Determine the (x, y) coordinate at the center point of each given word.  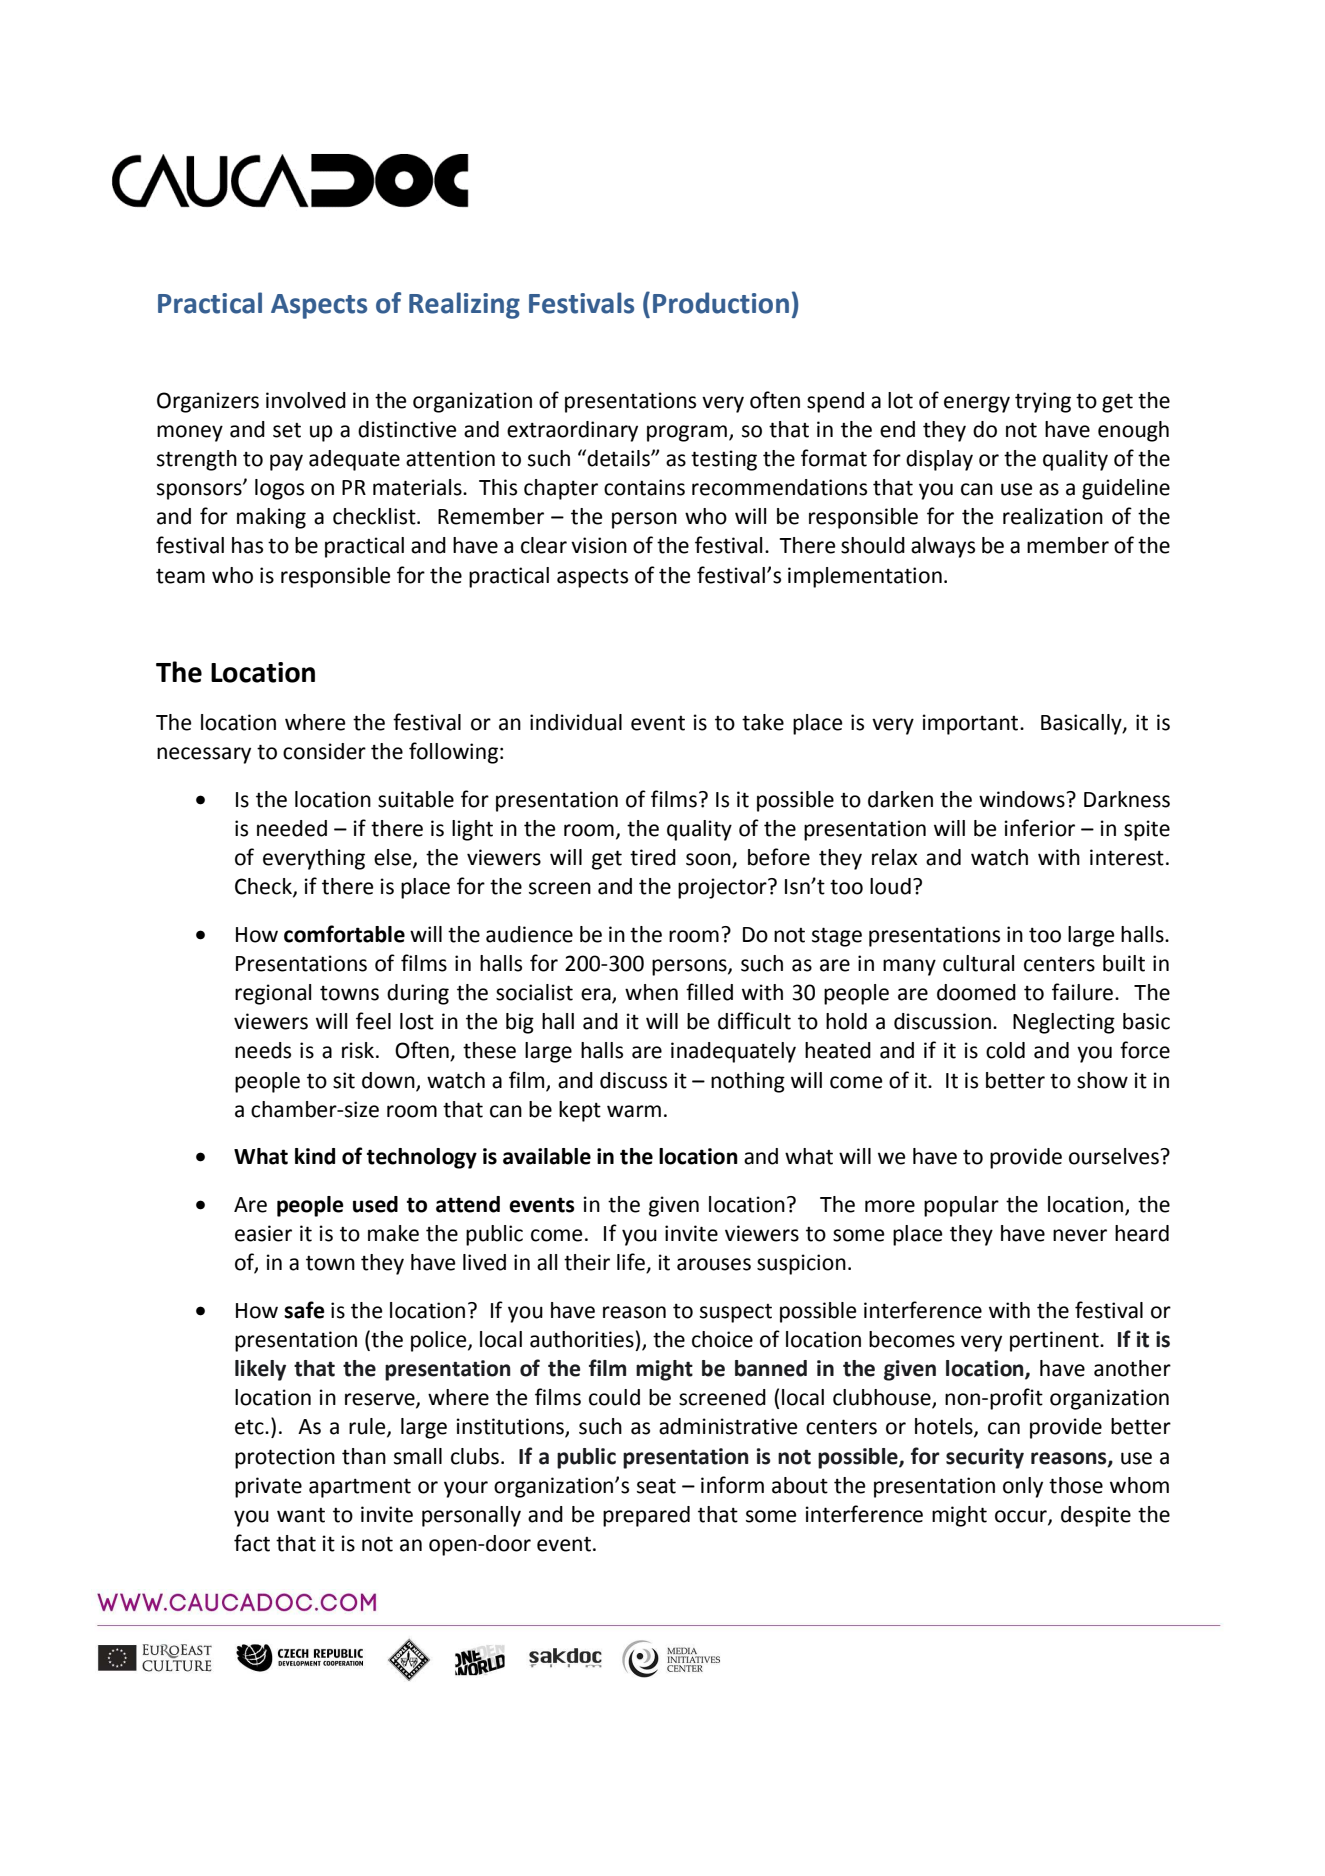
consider (324, 751)
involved (306, 400)
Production (721, 303)
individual (576, 722)
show (1102, 1080)
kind (315, 1156)
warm (634, 1111)
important (971, 724)
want (301, 1515)
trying (1043, 402)
